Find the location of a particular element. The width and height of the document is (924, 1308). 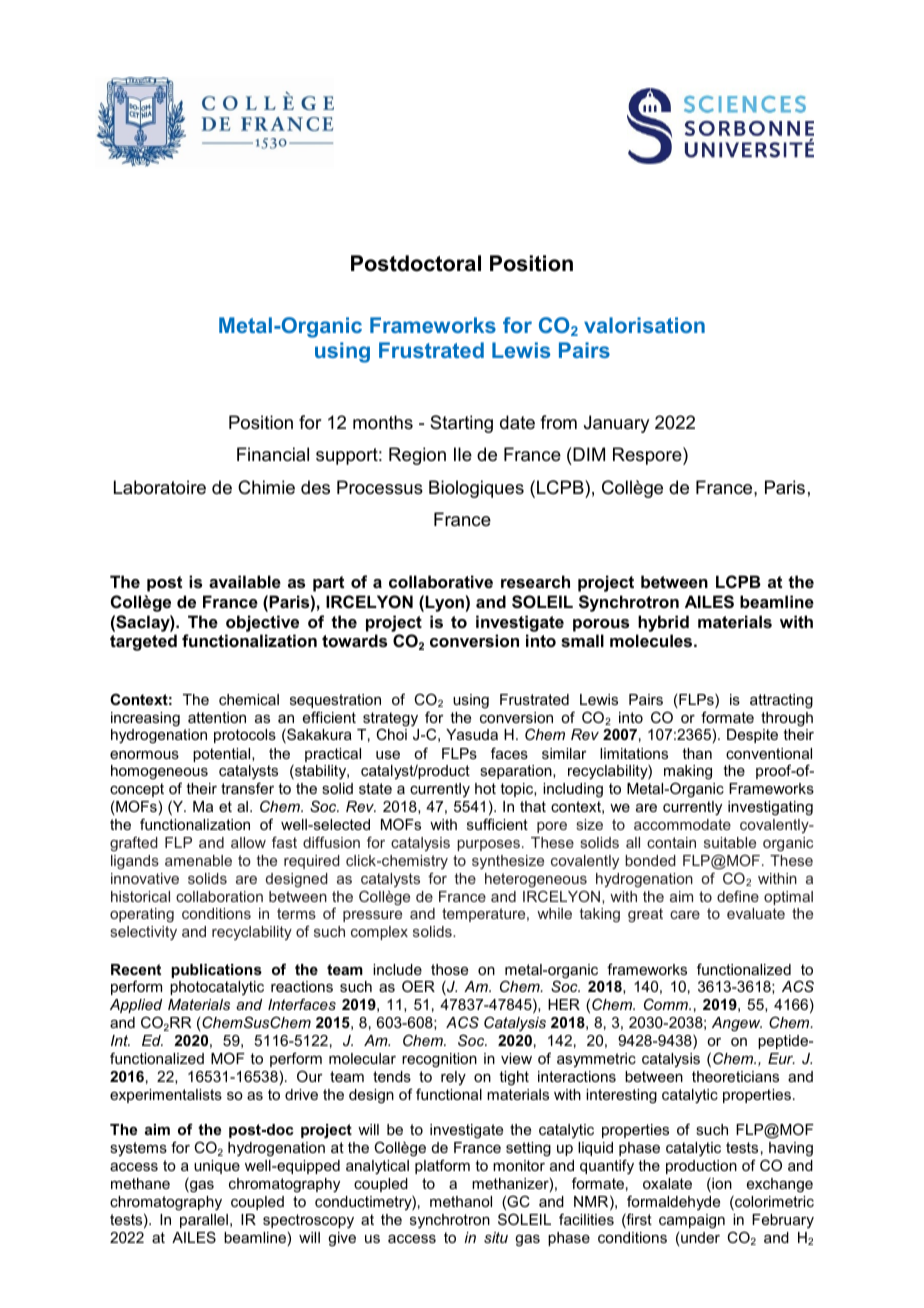

campaign is located at coordinates (692, 1221).
